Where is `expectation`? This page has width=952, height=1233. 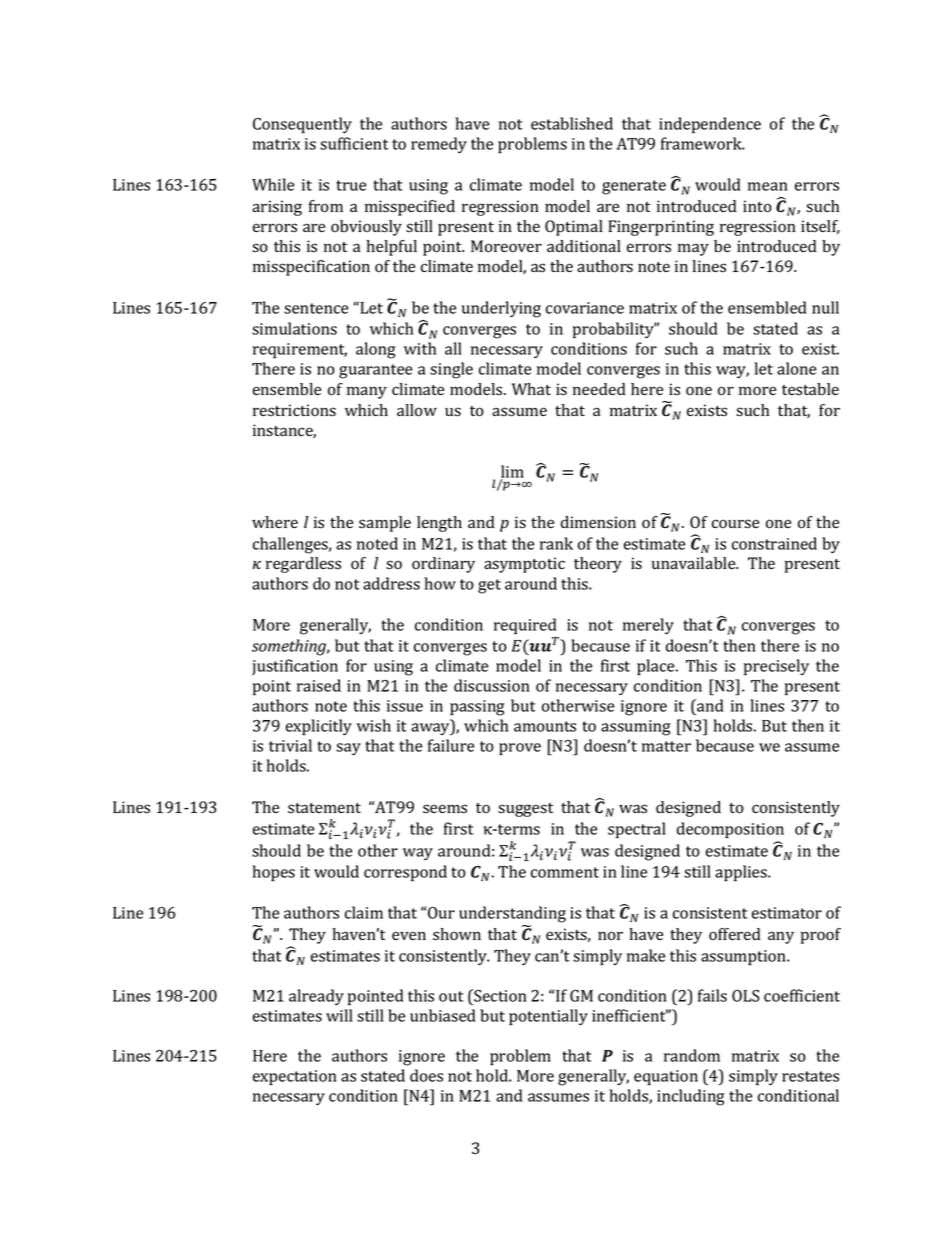 expectation is located at coordinates (295, 1077).
